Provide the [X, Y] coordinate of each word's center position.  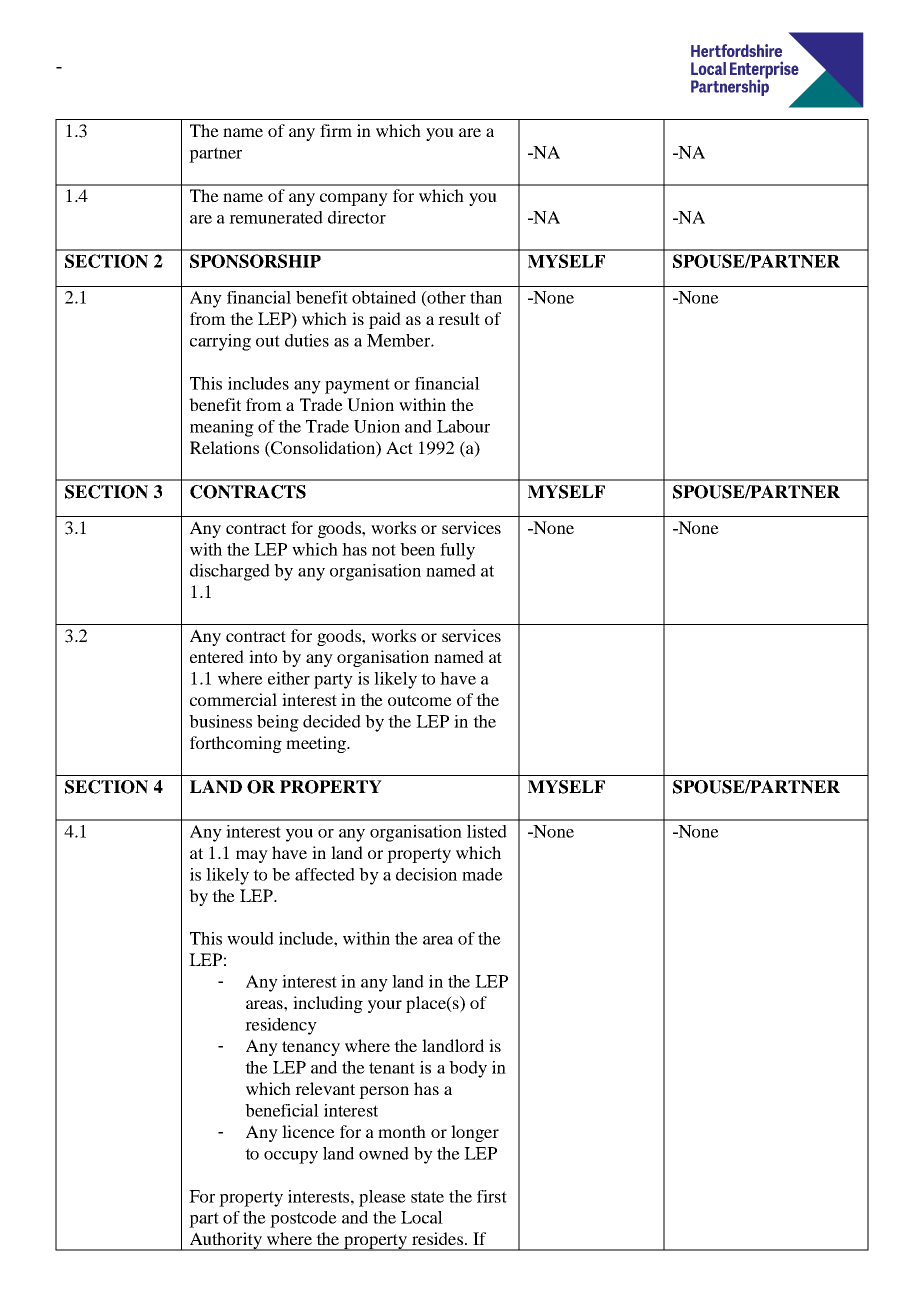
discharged [230, 572]
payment [357, 386]
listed [487, 831]
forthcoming [236, 744]
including [328, 1004]
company [354, 199]
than [486, 297]
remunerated [276, 217]
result [459, 318]
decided [332, 721]
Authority [225, 1241]
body [468, 1069]
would [250, 938]
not [384, 550]
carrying [220, 342]
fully [457, 551]
